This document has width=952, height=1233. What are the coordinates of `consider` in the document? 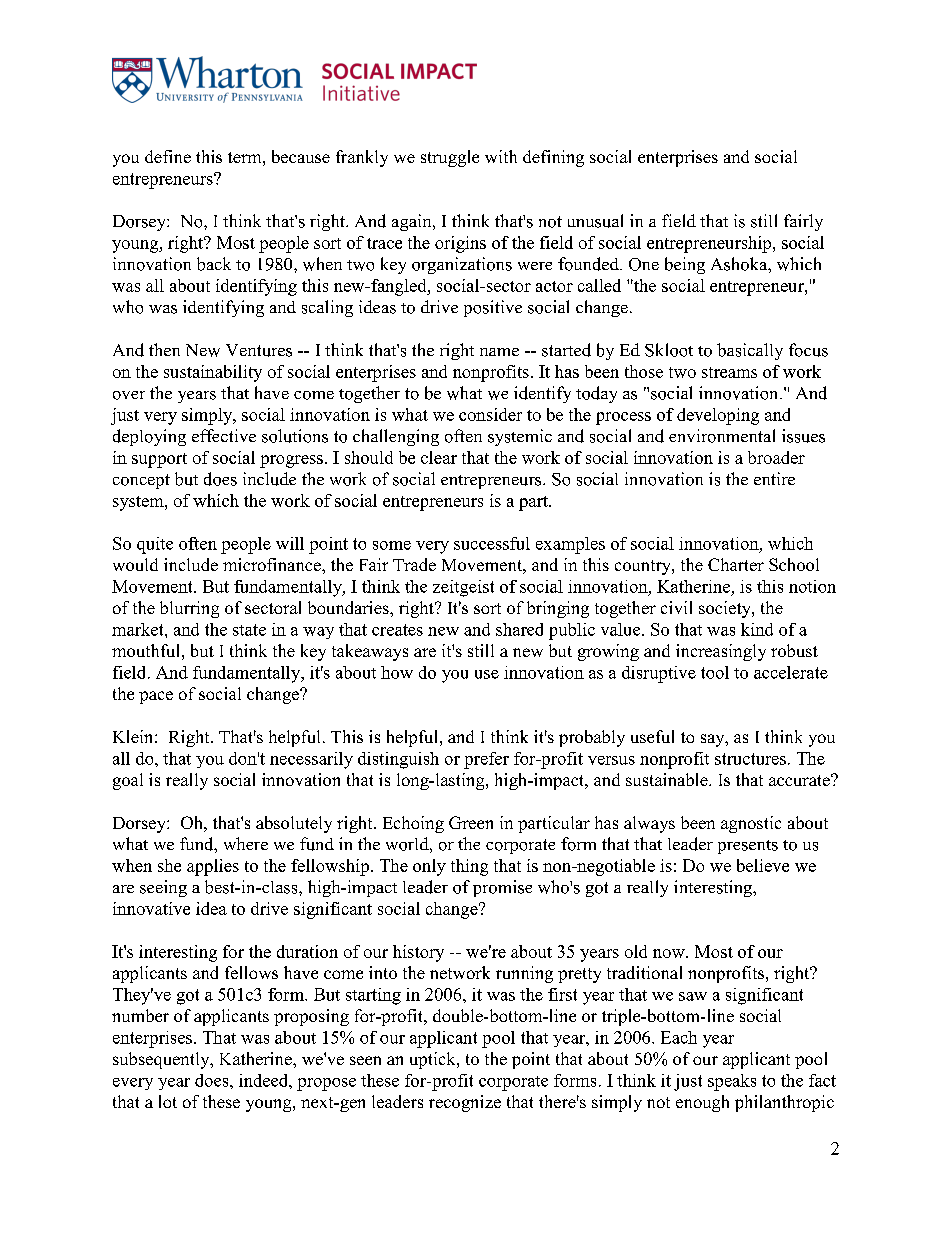 It's located at (490, 414).
